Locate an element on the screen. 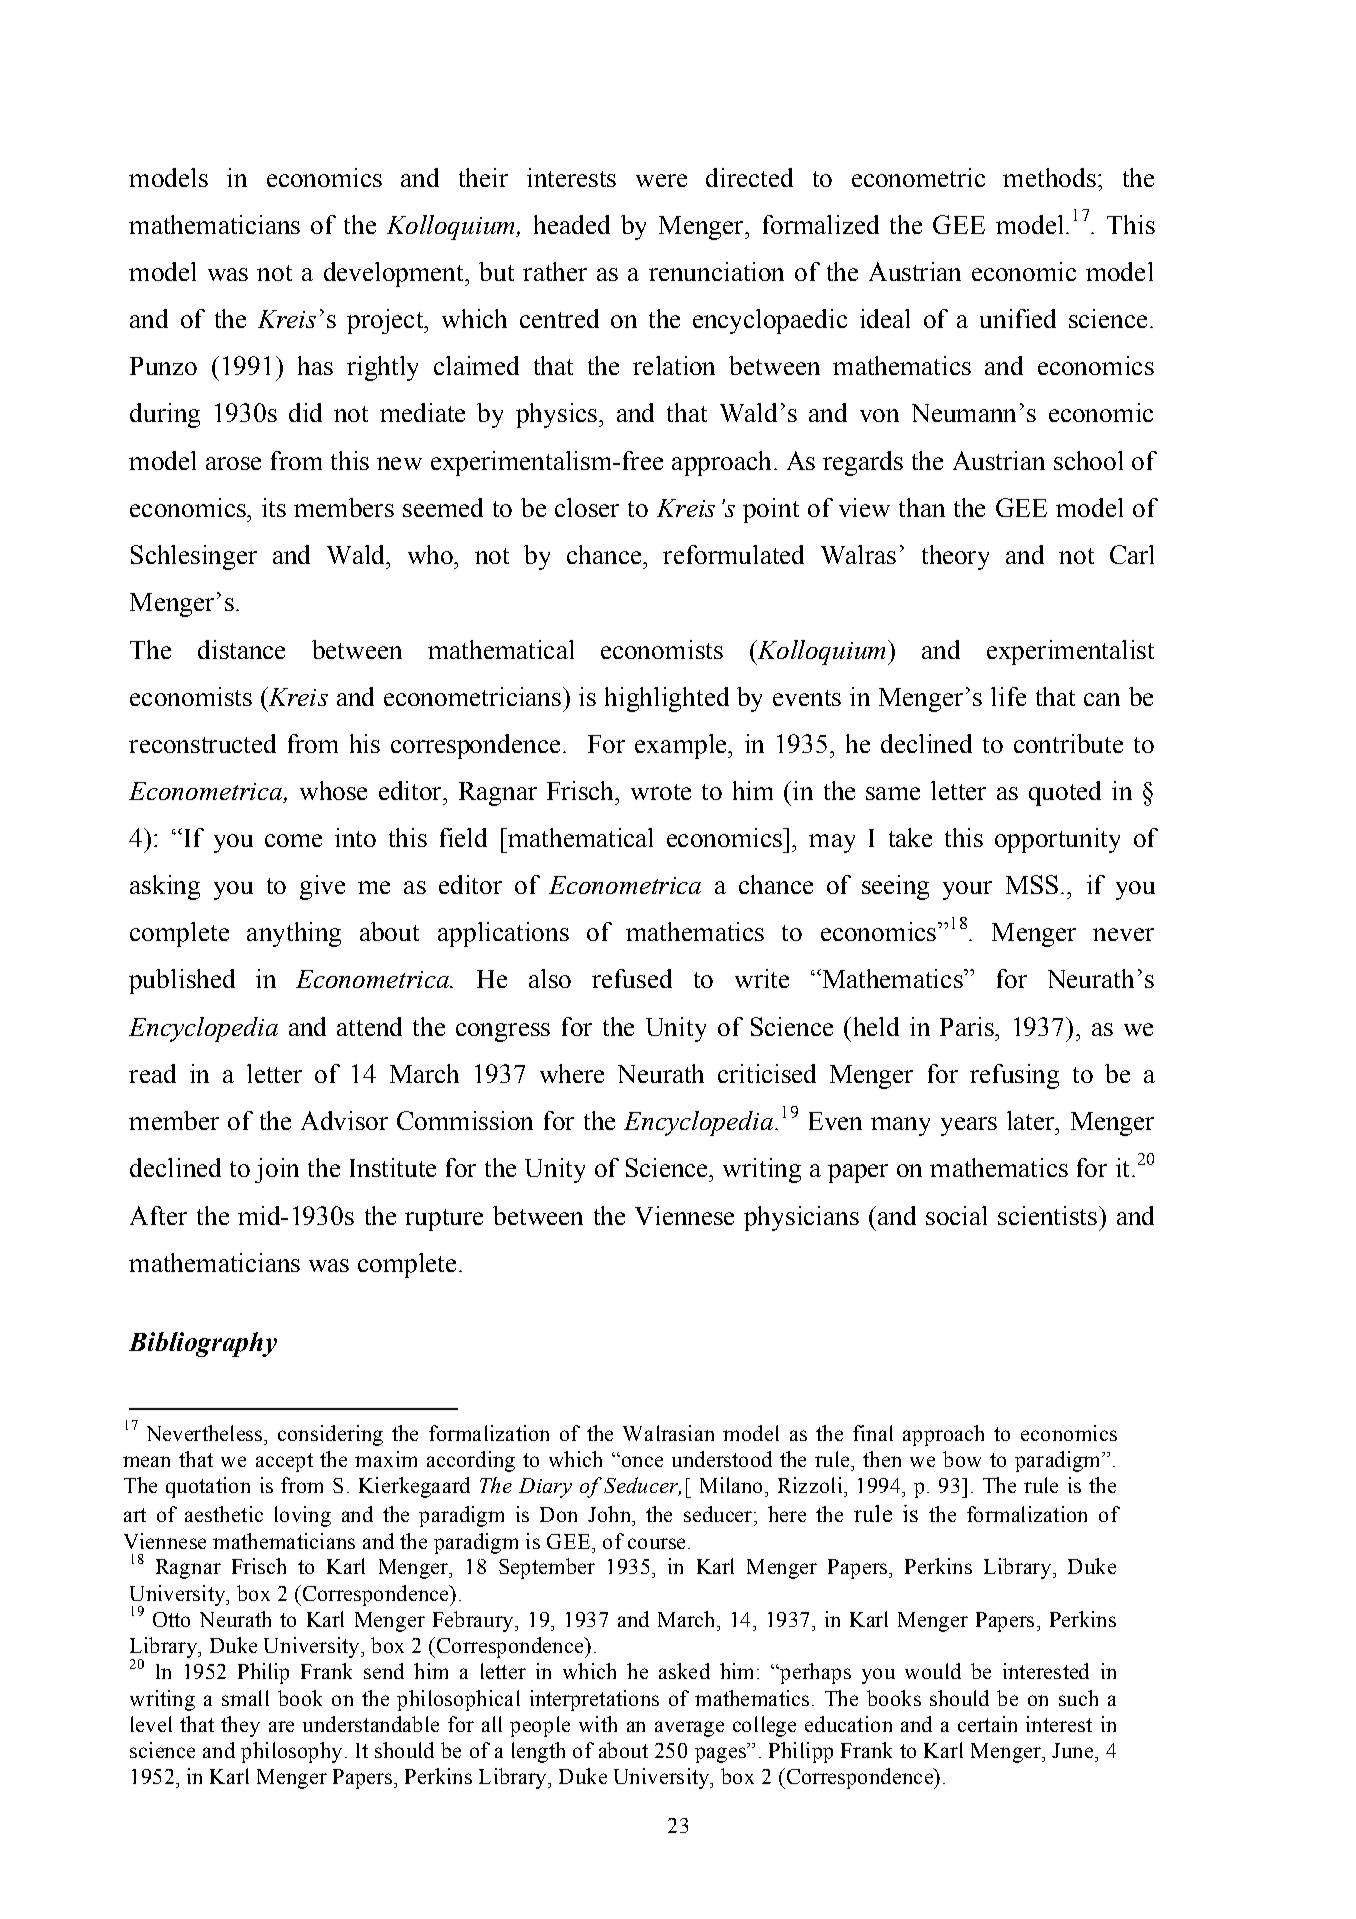  join is located at coordinates (277, 1170).
